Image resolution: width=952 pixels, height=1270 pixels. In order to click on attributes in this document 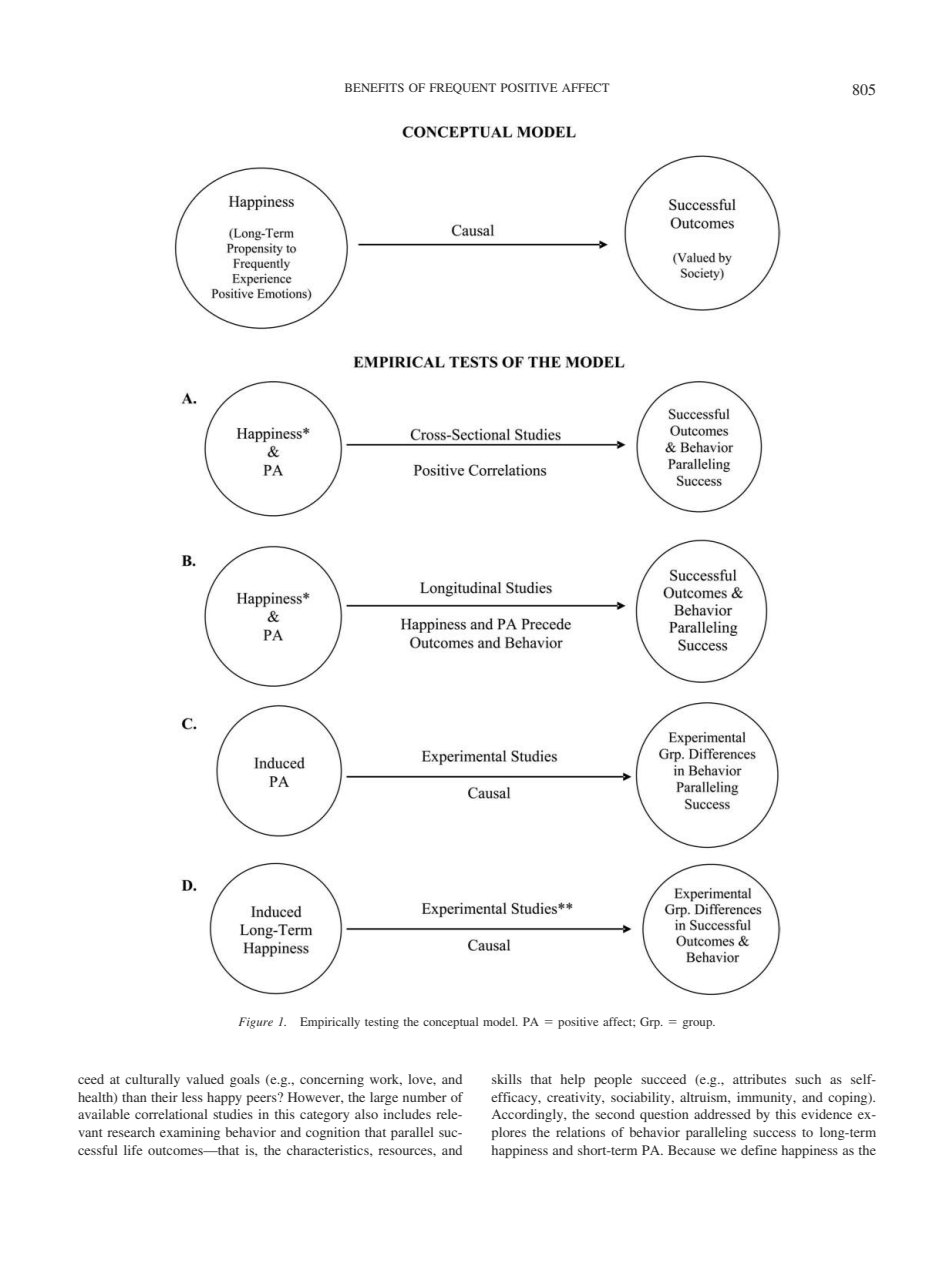, I will do `click(759, 1079)`.
